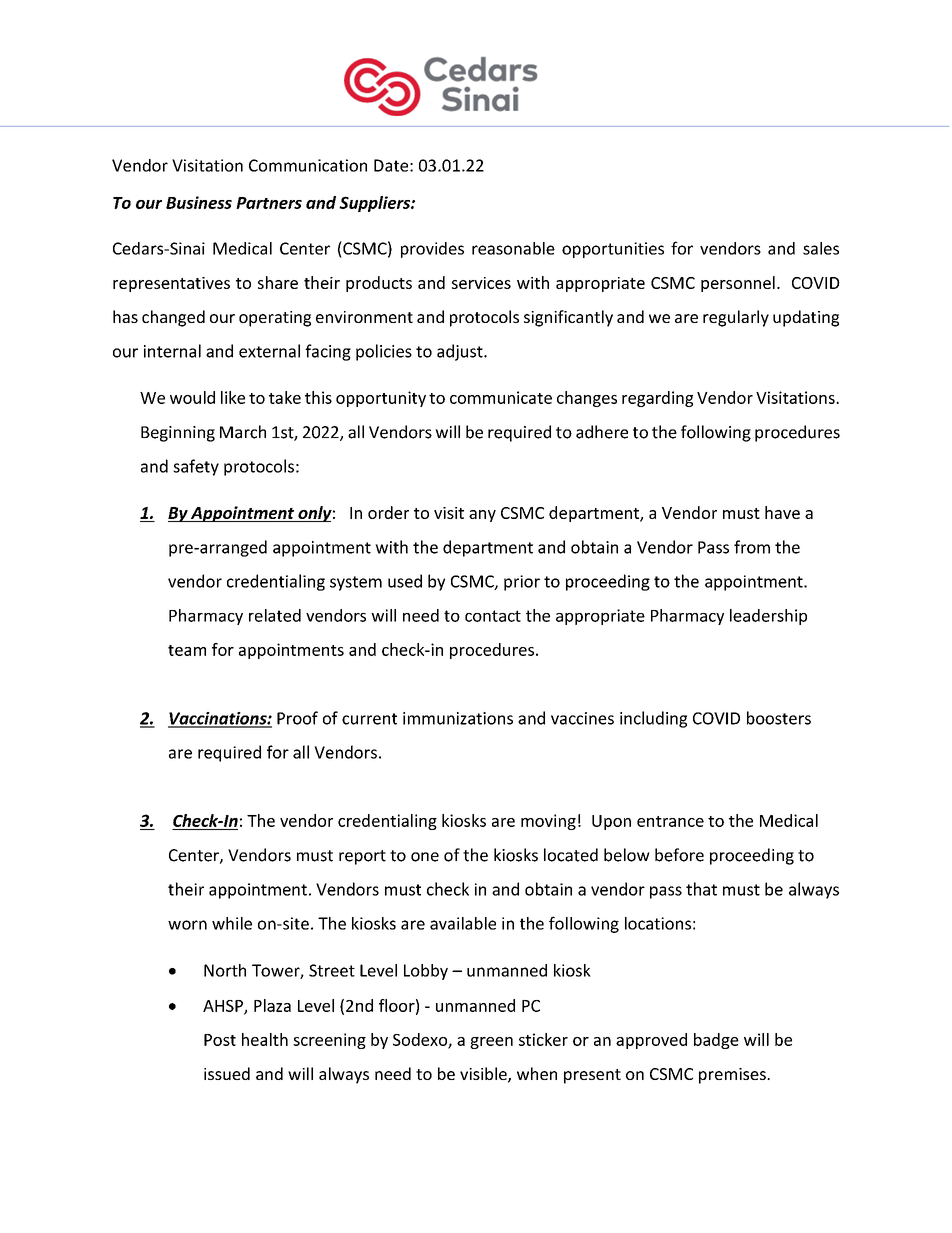 The height and width of the page is (1233, 952). Describe the element at coordinates (192, 397) in the page. I see `would` at that location.
